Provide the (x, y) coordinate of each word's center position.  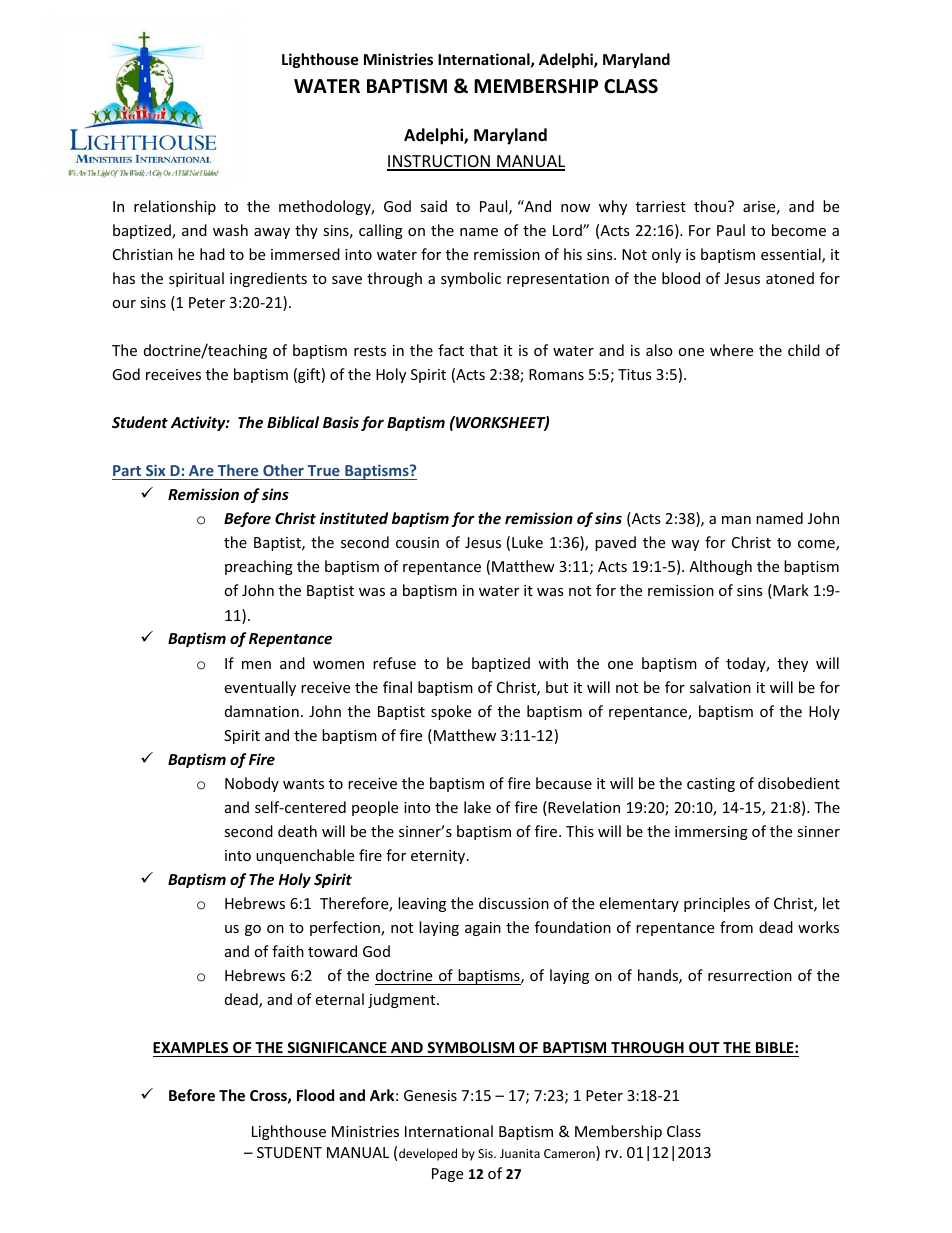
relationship (175, 207)
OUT (704, 1047)
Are (201, 470)
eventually (260, 688)
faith (288, 951)
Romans (556, 374)
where (731, 350)
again (483, 929)
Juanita (520, 1153)
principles (717, 904)
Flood (315, 1095)
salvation (720, 687)
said (433, 206)
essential (792, 255)
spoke (451, 712)
